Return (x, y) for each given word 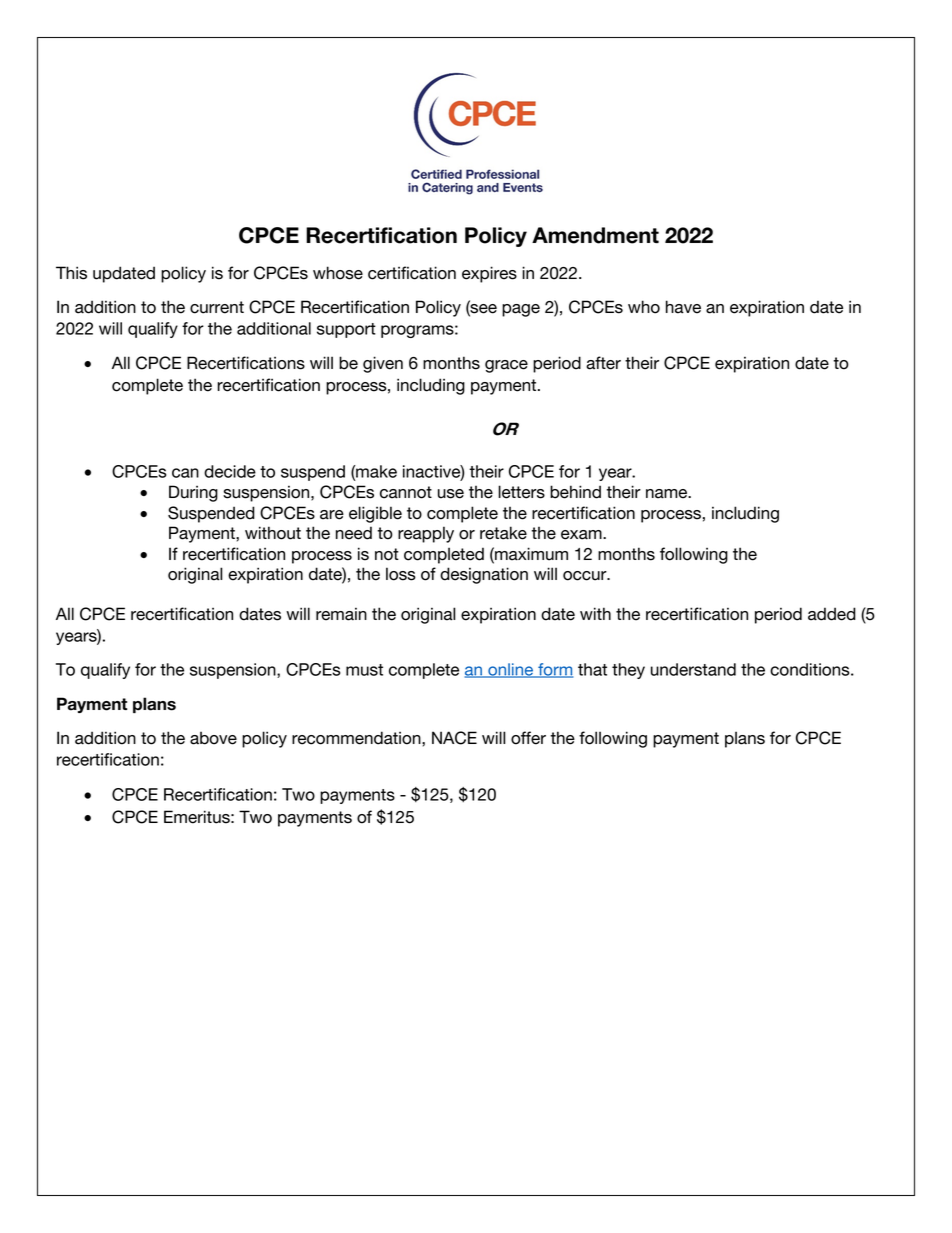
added (832, 614)
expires (489, 274)
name (668, 494)
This (71, 273)
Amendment (595, 235)
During (193, 493)
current (217, 307)
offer (528, 738)
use (451, 494)
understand (693, 669)
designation (484, 575)
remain (341, 614)
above (213, 738)
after (603, 363)
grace (506, 366)
